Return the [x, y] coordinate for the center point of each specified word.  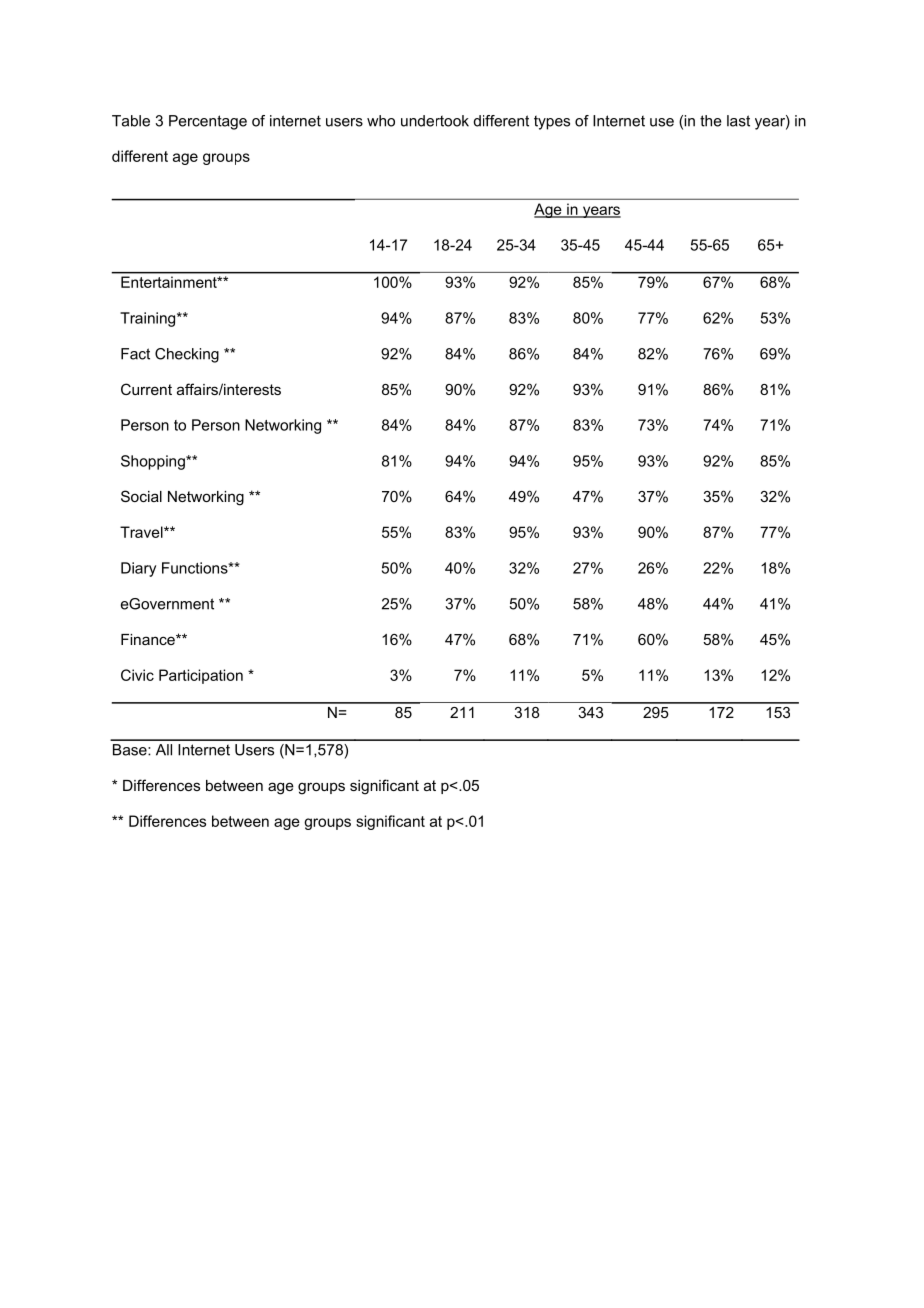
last [738, 121]
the [711, 121]
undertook [435, 121]
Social [141, 496]
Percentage [208, 122]
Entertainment [170, 282]
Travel [142, 532]
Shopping [154, 462]
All [164, 750]
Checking [187, 355]
